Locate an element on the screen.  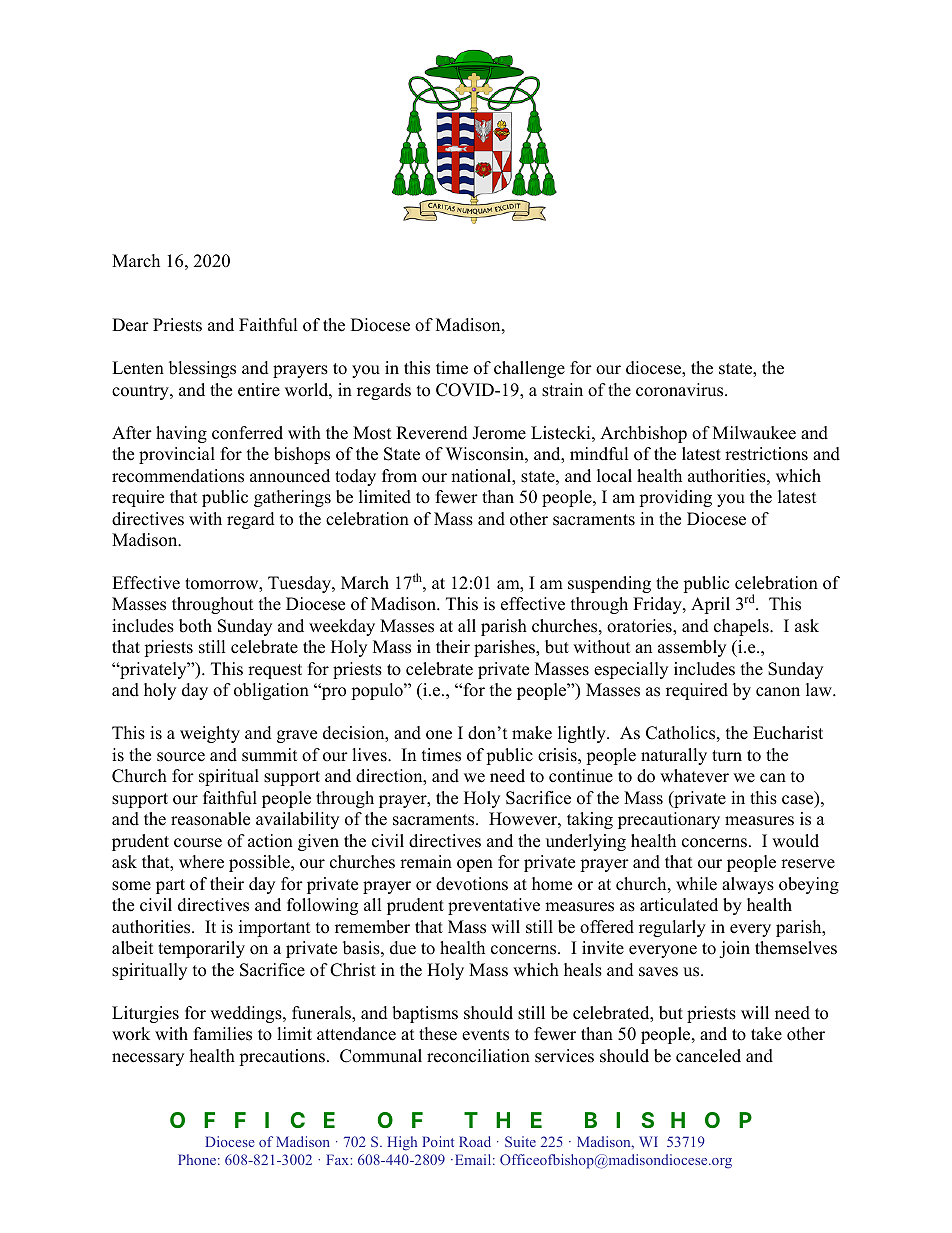
coronavirus is located at coordinates (681, 390).
